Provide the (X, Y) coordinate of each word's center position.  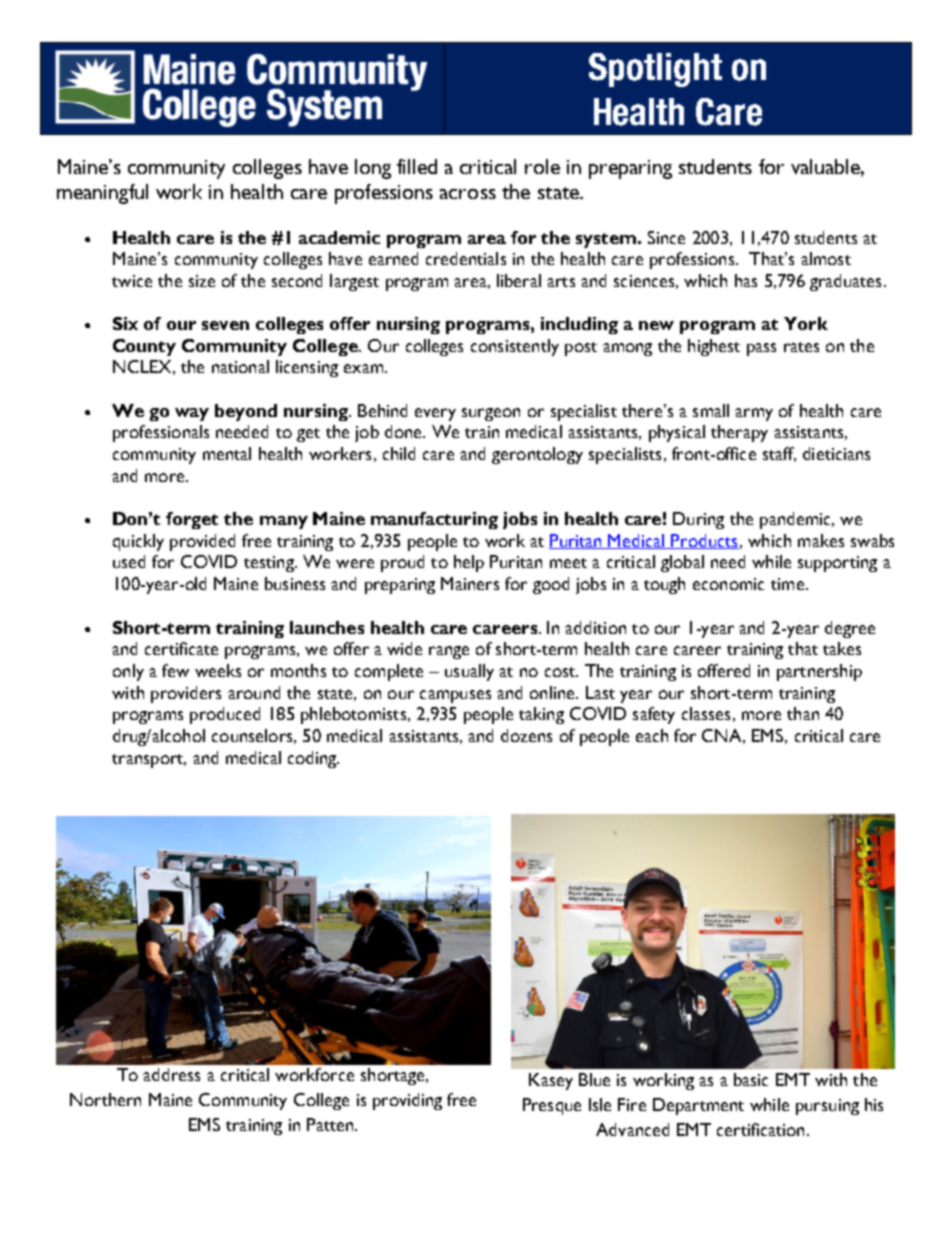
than (803, 713)
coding (313, 759)
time (787, 584)
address (171, 1074)
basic (751, 1079)
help (469, 563)
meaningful (102, 194)
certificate (181, 648)
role (542, 166)
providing (407, 1101)
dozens (526, 735)
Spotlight (655, 70)
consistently (515, 347)
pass (761, 349)
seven (225, 325)
